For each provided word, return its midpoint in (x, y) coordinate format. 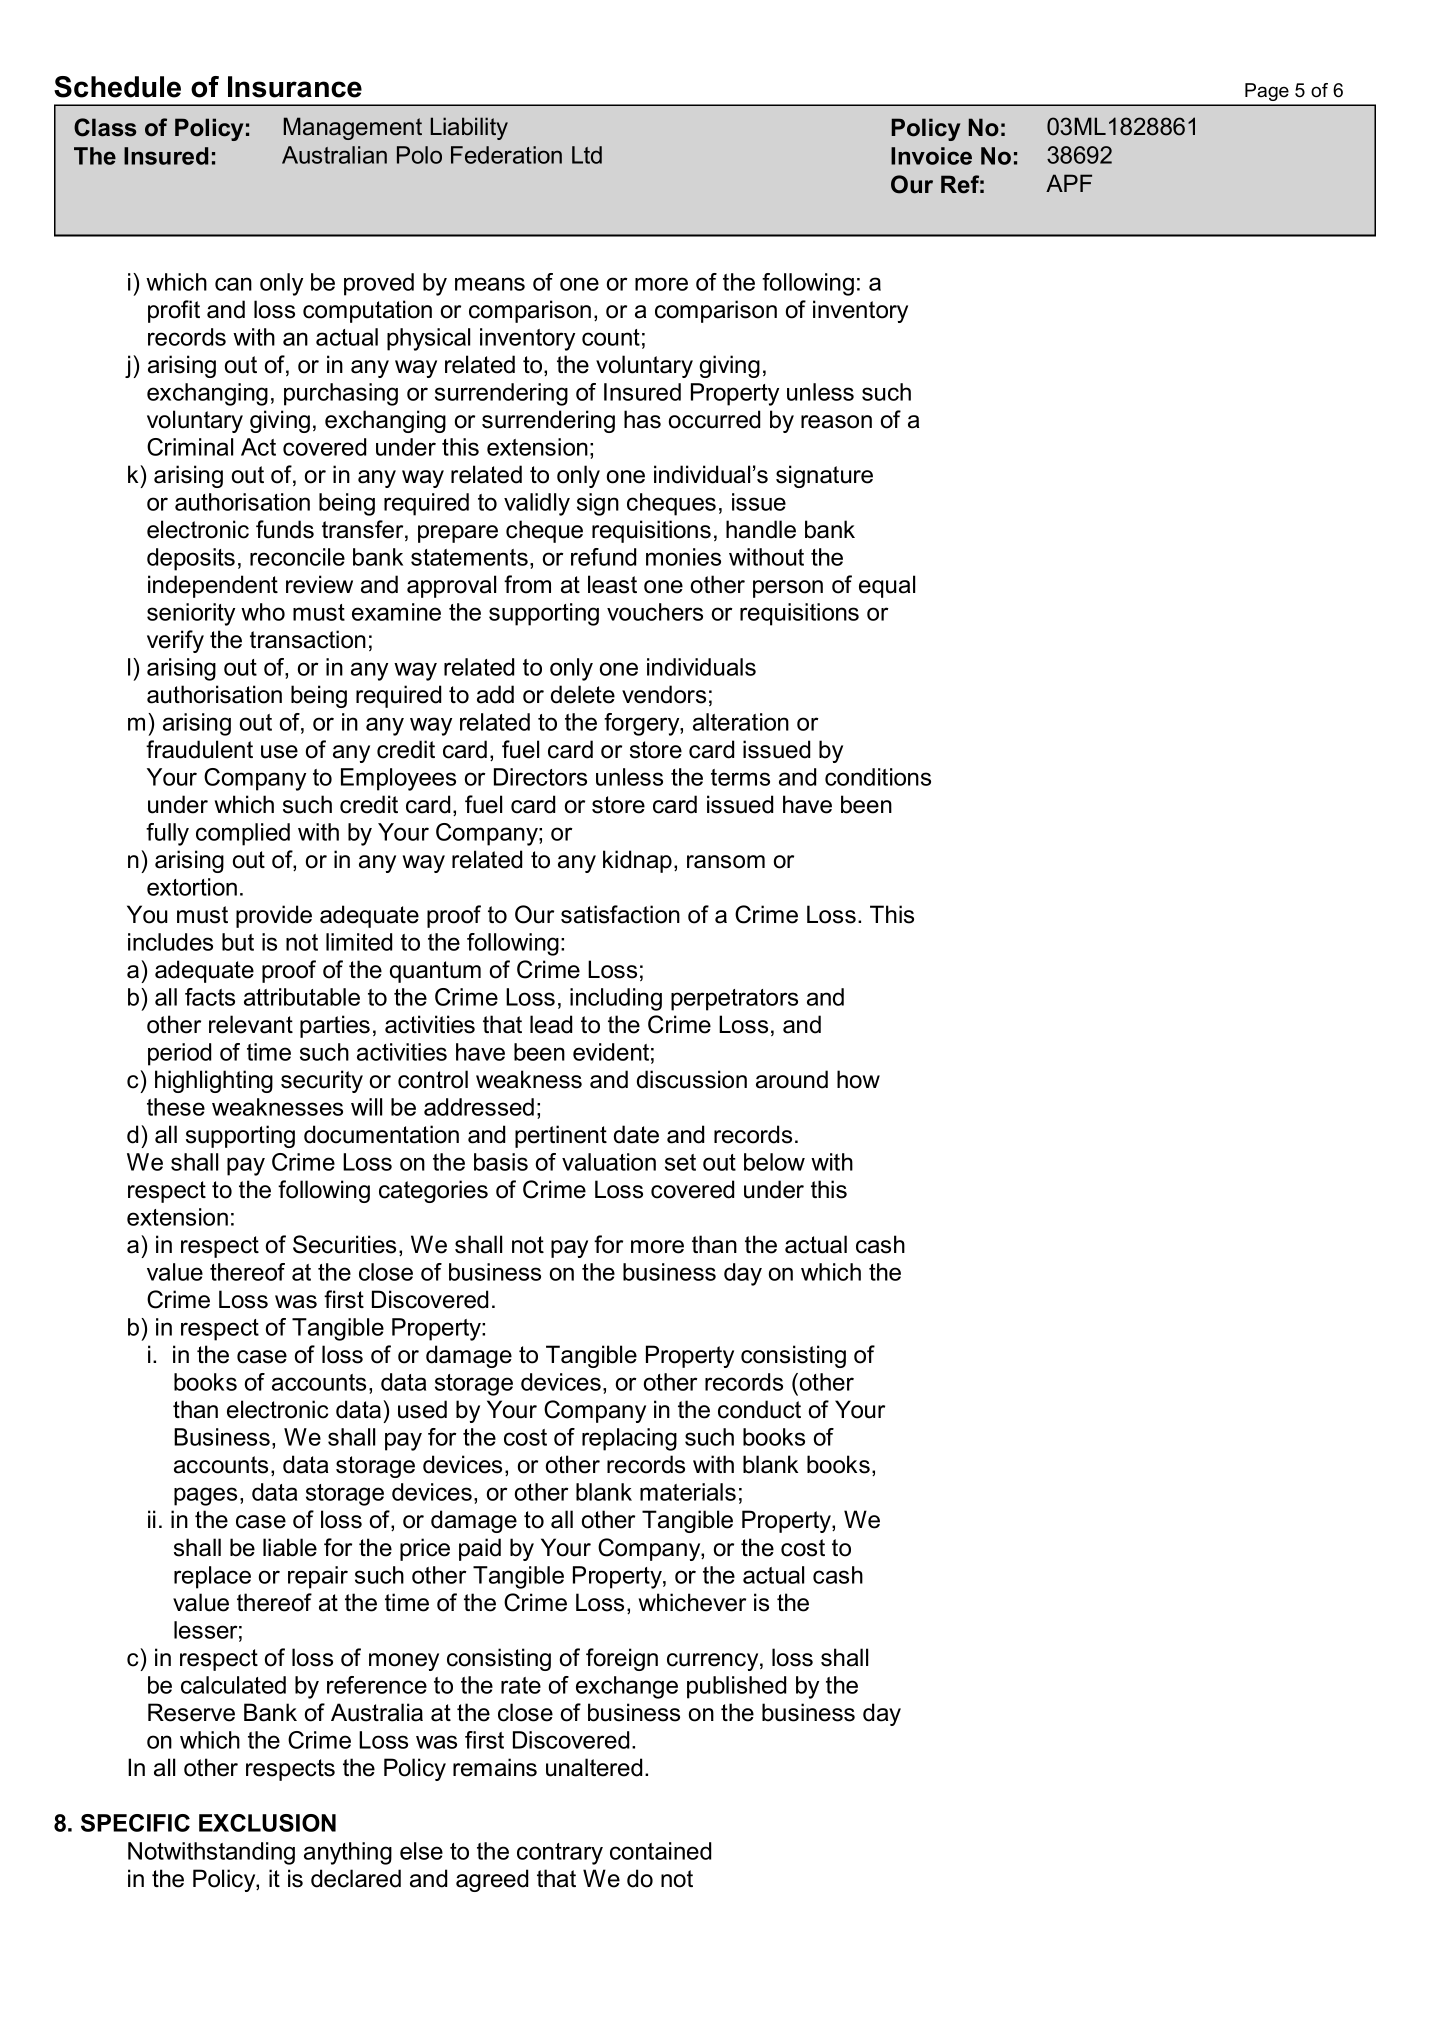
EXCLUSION (267, 1823)
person (788, 589)
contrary (560, 1854)
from (527, 584)
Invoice (931, 156)
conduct (759, 1409)
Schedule (117, 87)
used (422, 1409)
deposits (191, 559)
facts (210, 997)
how (858, 1079)
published (736, 1687)
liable (290, 1547)
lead (551, 1024)
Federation (506, 155)
